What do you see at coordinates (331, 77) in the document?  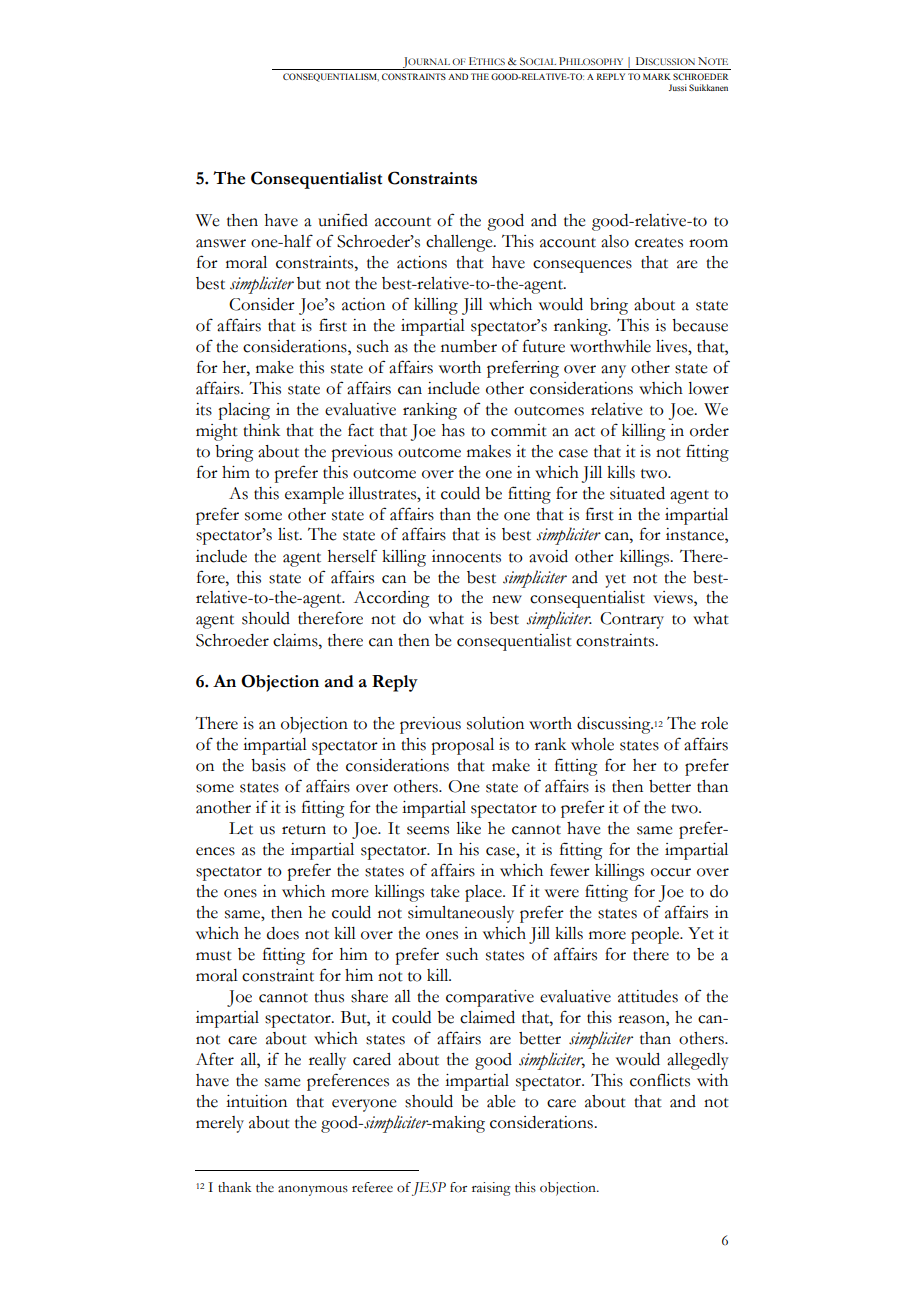 I see `CONSEQUENTIALISM` at bounding box center [331, 77].
